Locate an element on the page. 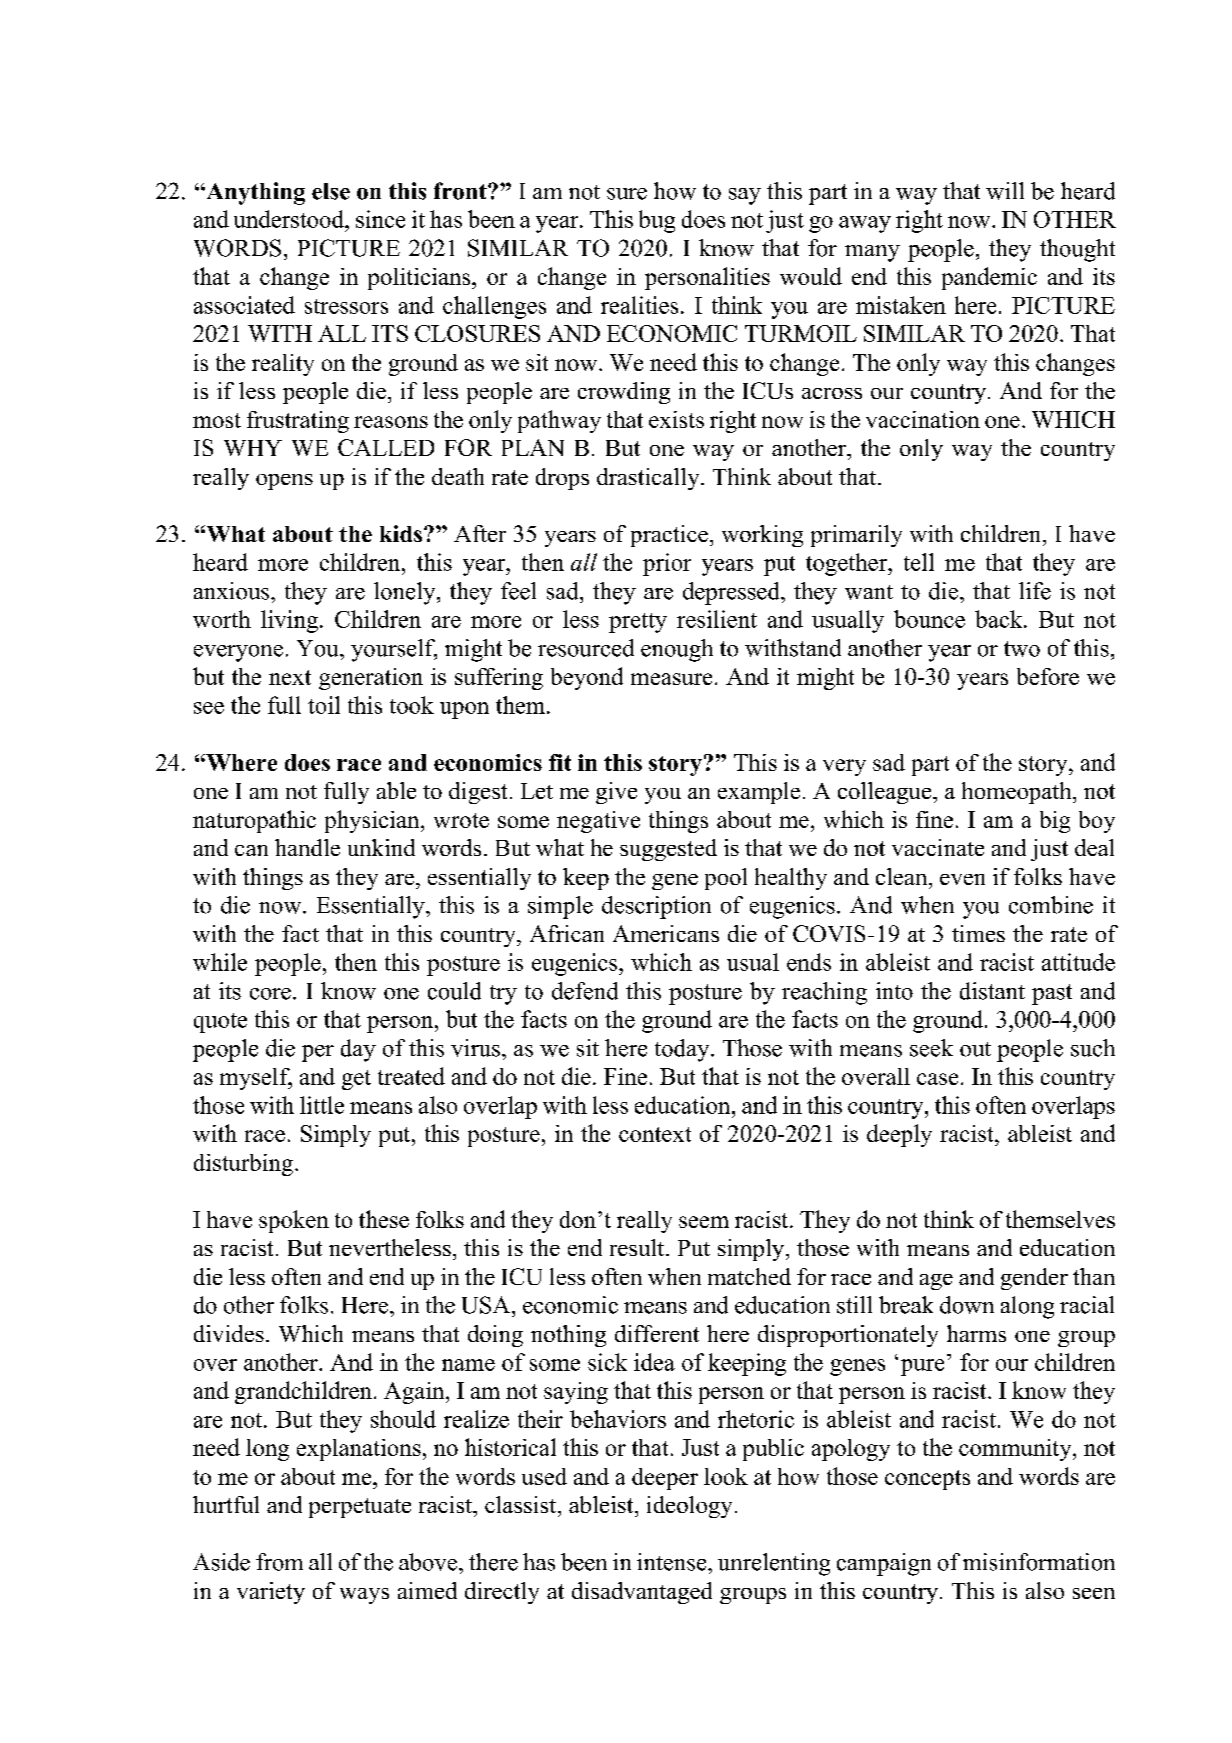 The image size is (1232, 1743). life is located at coordinates (1035, 591).
